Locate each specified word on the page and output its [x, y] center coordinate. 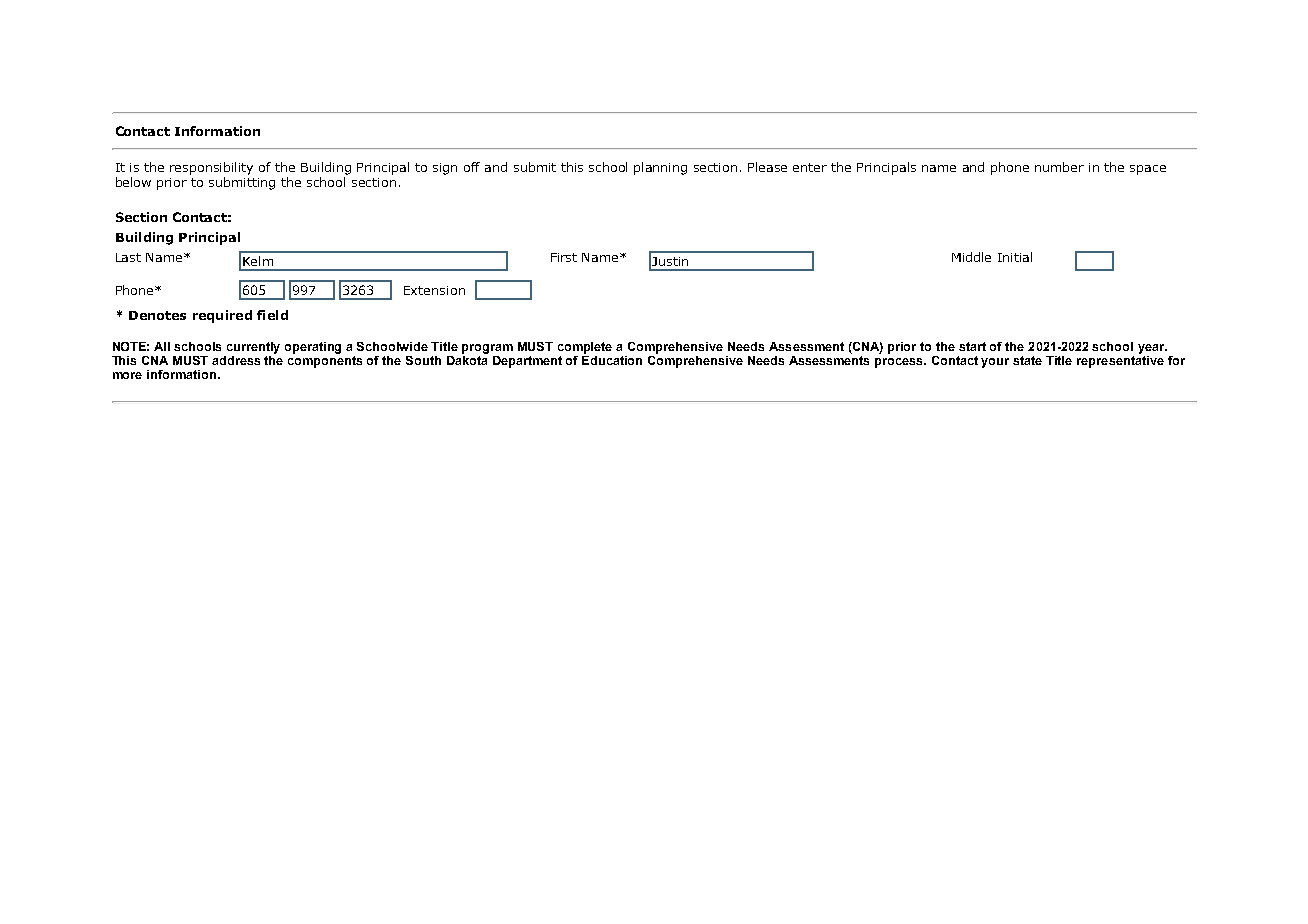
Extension [434, 290]
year [1152, 349]
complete [585, 348]
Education [612, 359]
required [222, 316]
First [564, 257]
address [236, 360]
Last [128, 257]
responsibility [211, 168]
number [1059, 167]
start [972, 346]
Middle [971, 257]
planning [660, 168]
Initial [1015, 257]
